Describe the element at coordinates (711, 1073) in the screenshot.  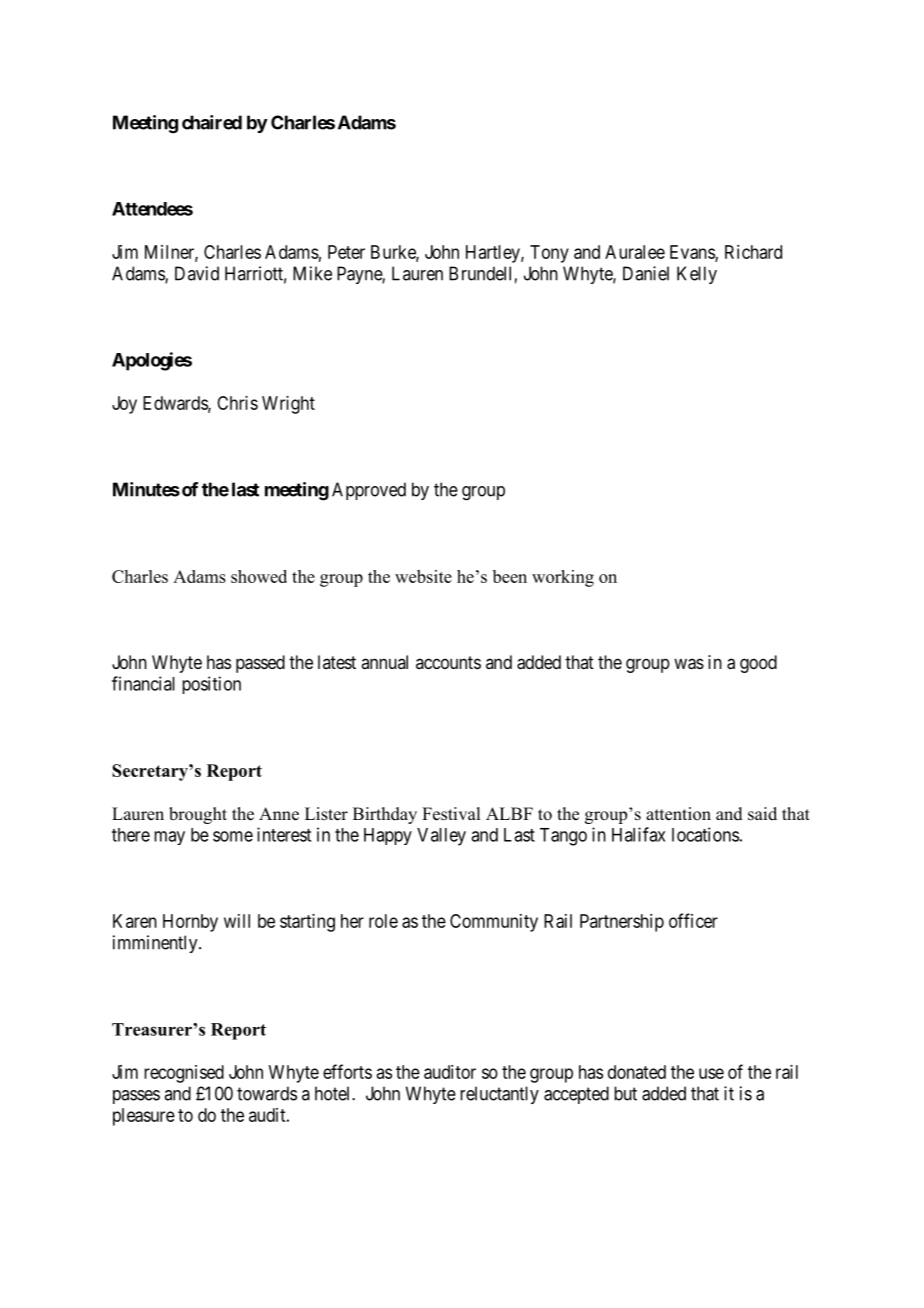
I see `use` at that location.
